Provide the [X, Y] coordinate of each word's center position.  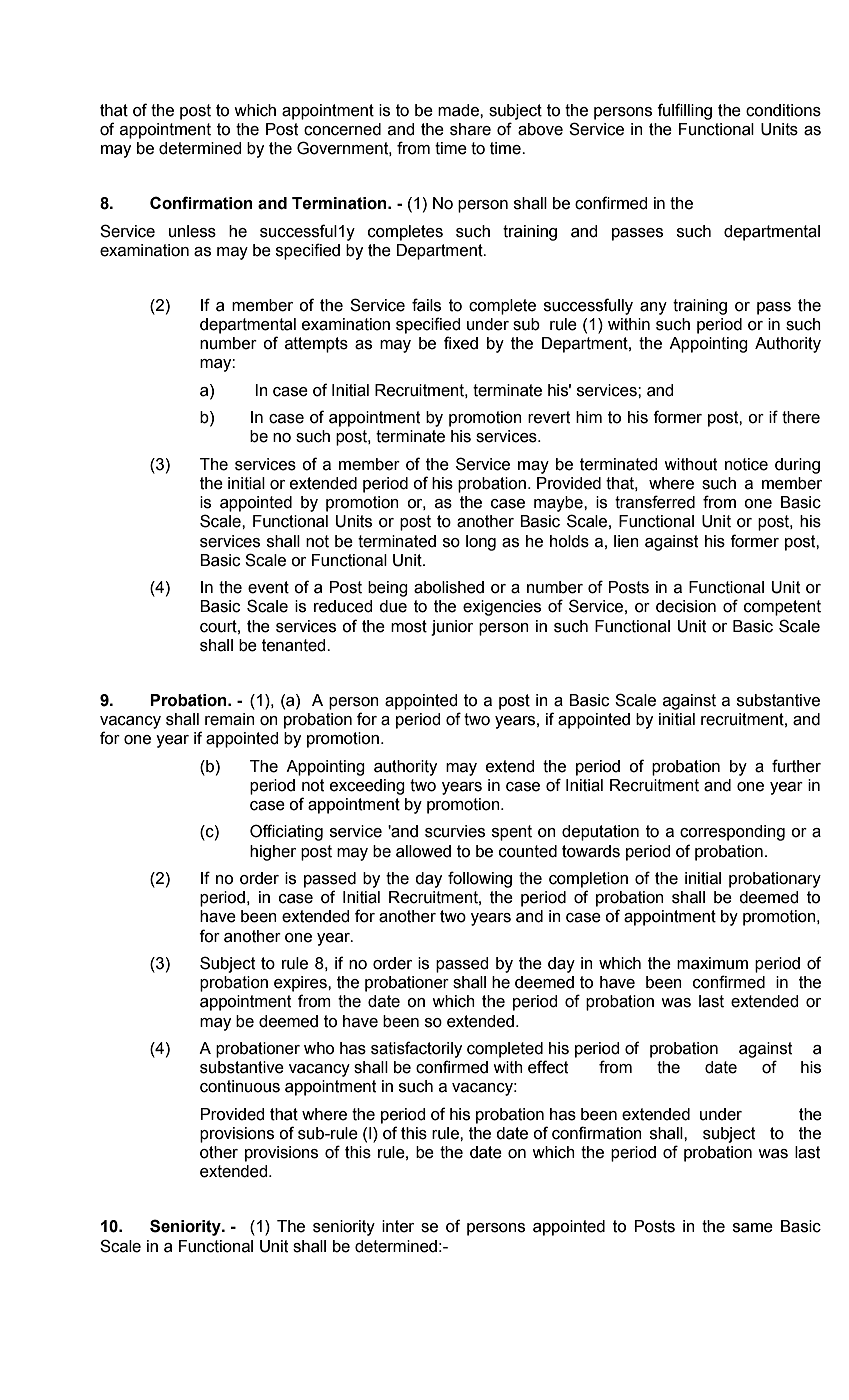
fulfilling [684, 111]
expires [301, 984]
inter [398, 1226]
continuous [240, 1086]
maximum [712, 963]
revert [549, 417]
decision [686, 606]
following [480, 879]
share [470, 129]
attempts [316, 345]
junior [452, 628]
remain [230, 719]
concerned [342, 129]
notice [746, 464]
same [753, 1228]
